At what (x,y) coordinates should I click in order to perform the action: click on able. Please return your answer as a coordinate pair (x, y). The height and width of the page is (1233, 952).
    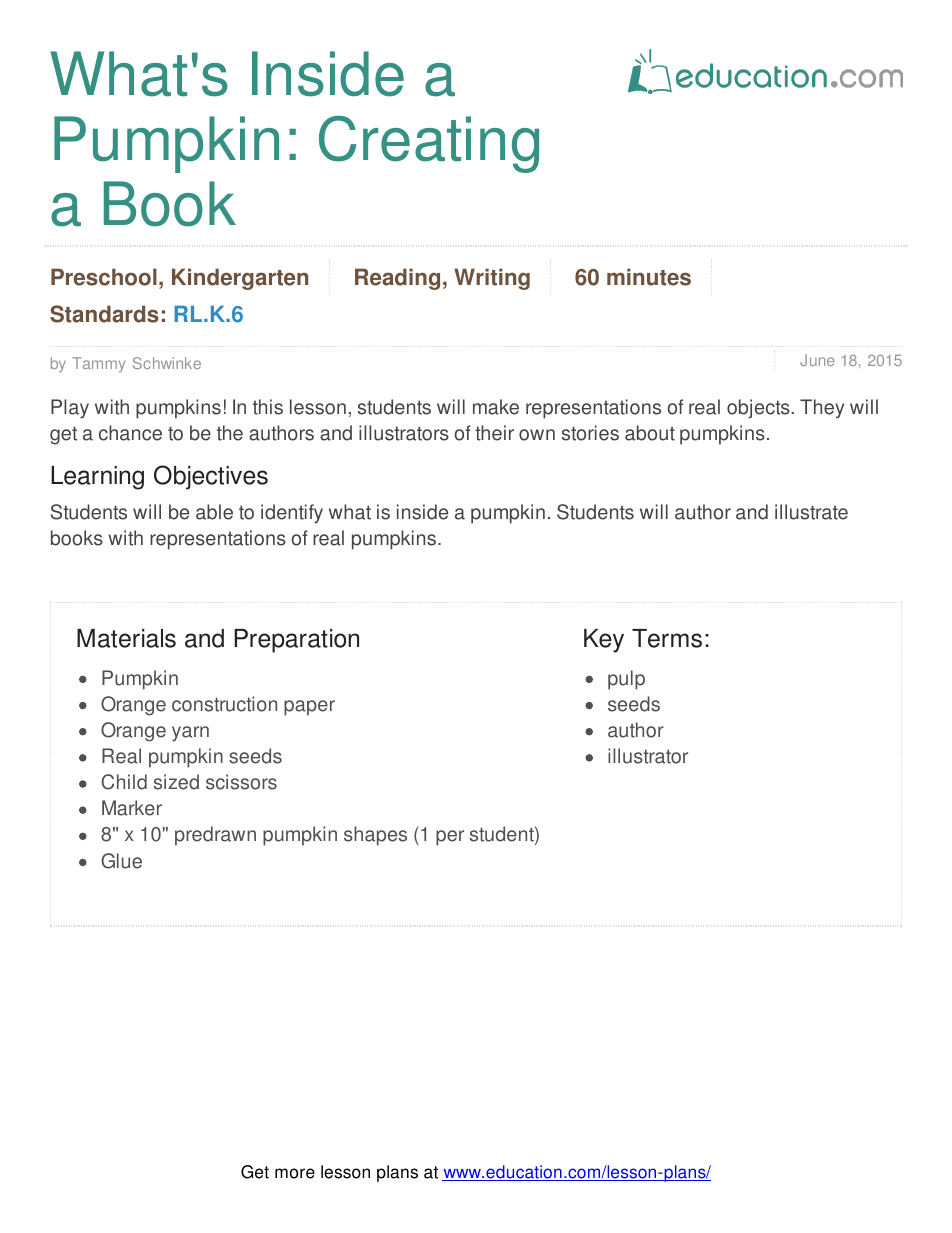
    Looking at the image, I should click on (214, 512).
